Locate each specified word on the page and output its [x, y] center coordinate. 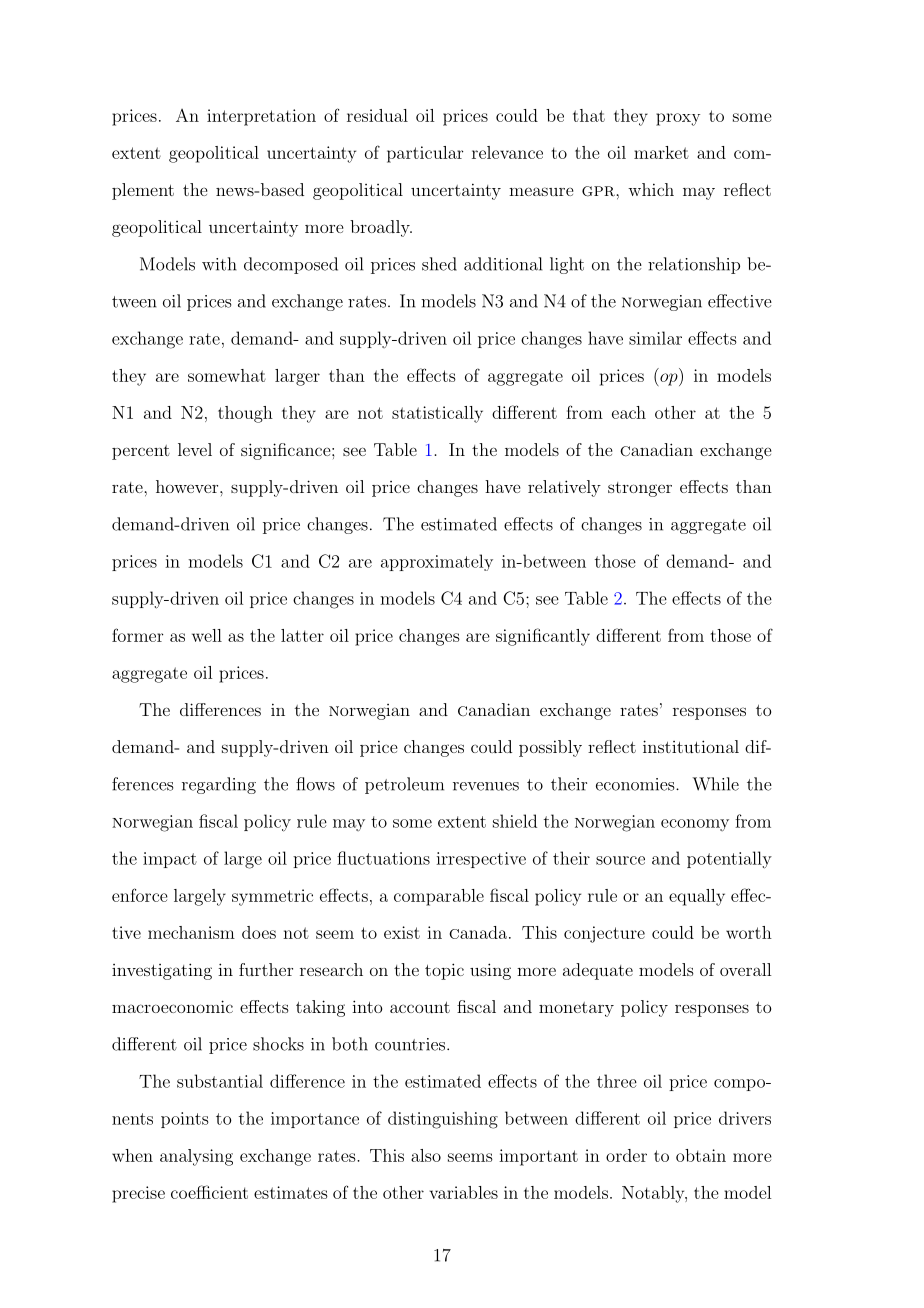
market [661, 152]
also [426, 1155]
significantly [543, 637]
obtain [701, 1155]
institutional [691, 746]
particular [425, 154]
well [207, 635]
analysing [196, 1157]
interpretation [261, 117]
